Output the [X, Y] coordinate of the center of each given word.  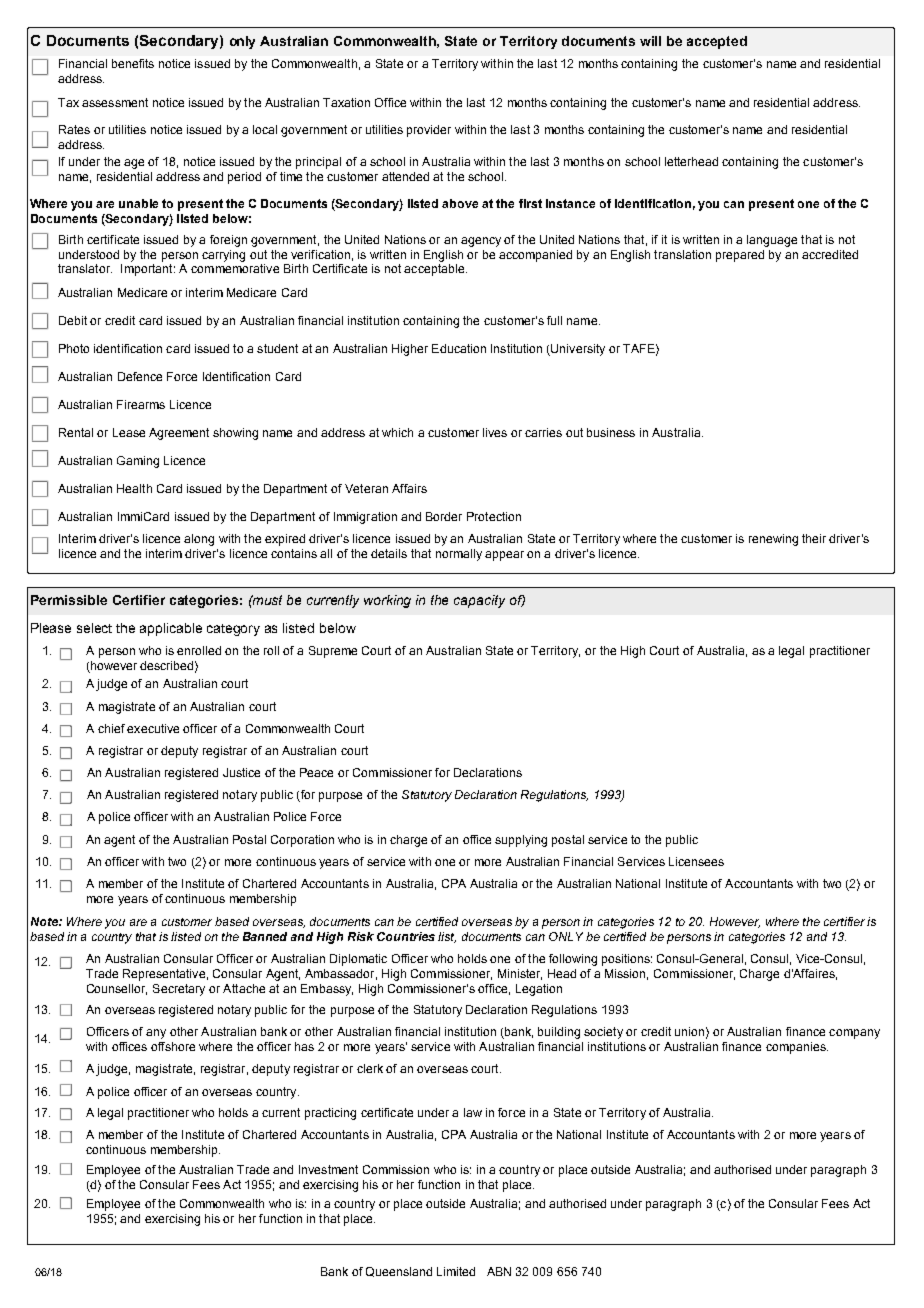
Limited [456, 1271]
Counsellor [117, 989]
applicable [171, 629]
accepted [717, 42]
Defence [140, 376]
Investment [328, 1169]
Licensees [696, 861]
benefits [133, 63]
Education [459, 348]
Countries [406, 936]
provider [429, 131]
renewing [773, 540]
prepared [740, 256]
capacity [479, 601]
